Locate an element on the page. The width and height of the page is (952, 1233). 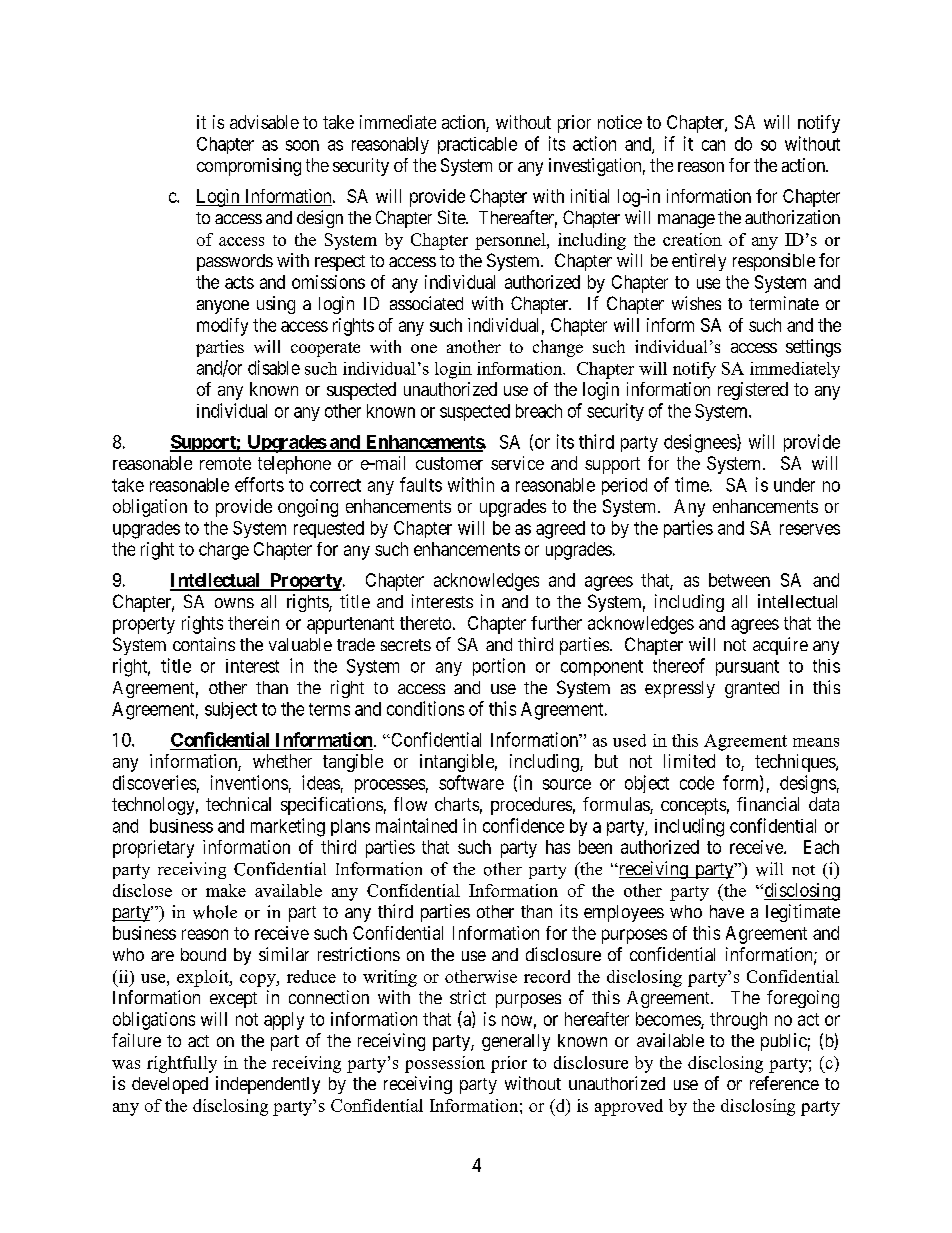
between is located at coordinates (739, 580).
